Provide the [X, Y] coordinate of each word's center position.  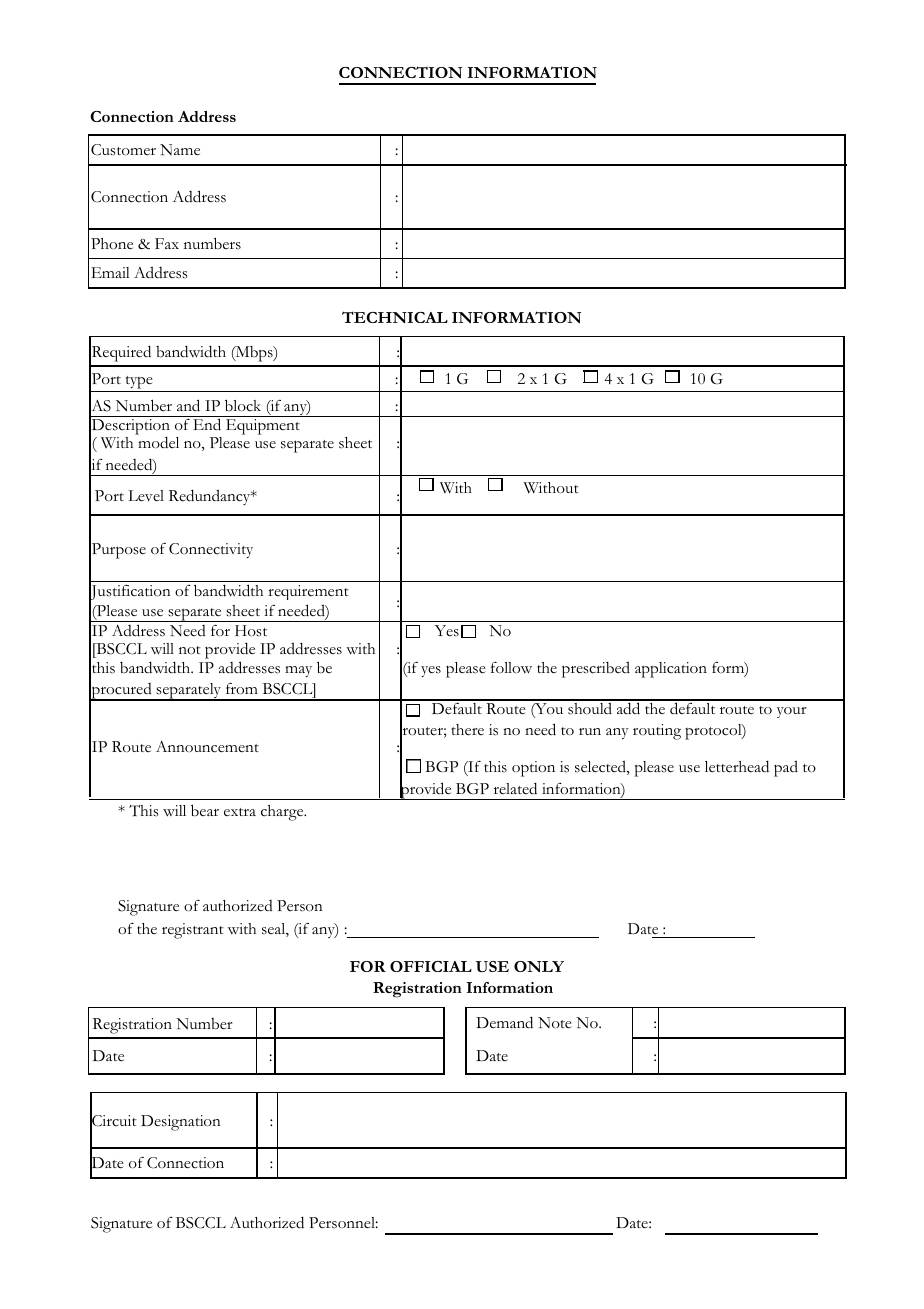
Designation [181, 1123]
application [671, 670]
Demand [504, 1022]
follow [511, 668]
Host [251, 631]
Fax [167, 243]
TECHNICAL [395, 317]
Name [180, 150]
